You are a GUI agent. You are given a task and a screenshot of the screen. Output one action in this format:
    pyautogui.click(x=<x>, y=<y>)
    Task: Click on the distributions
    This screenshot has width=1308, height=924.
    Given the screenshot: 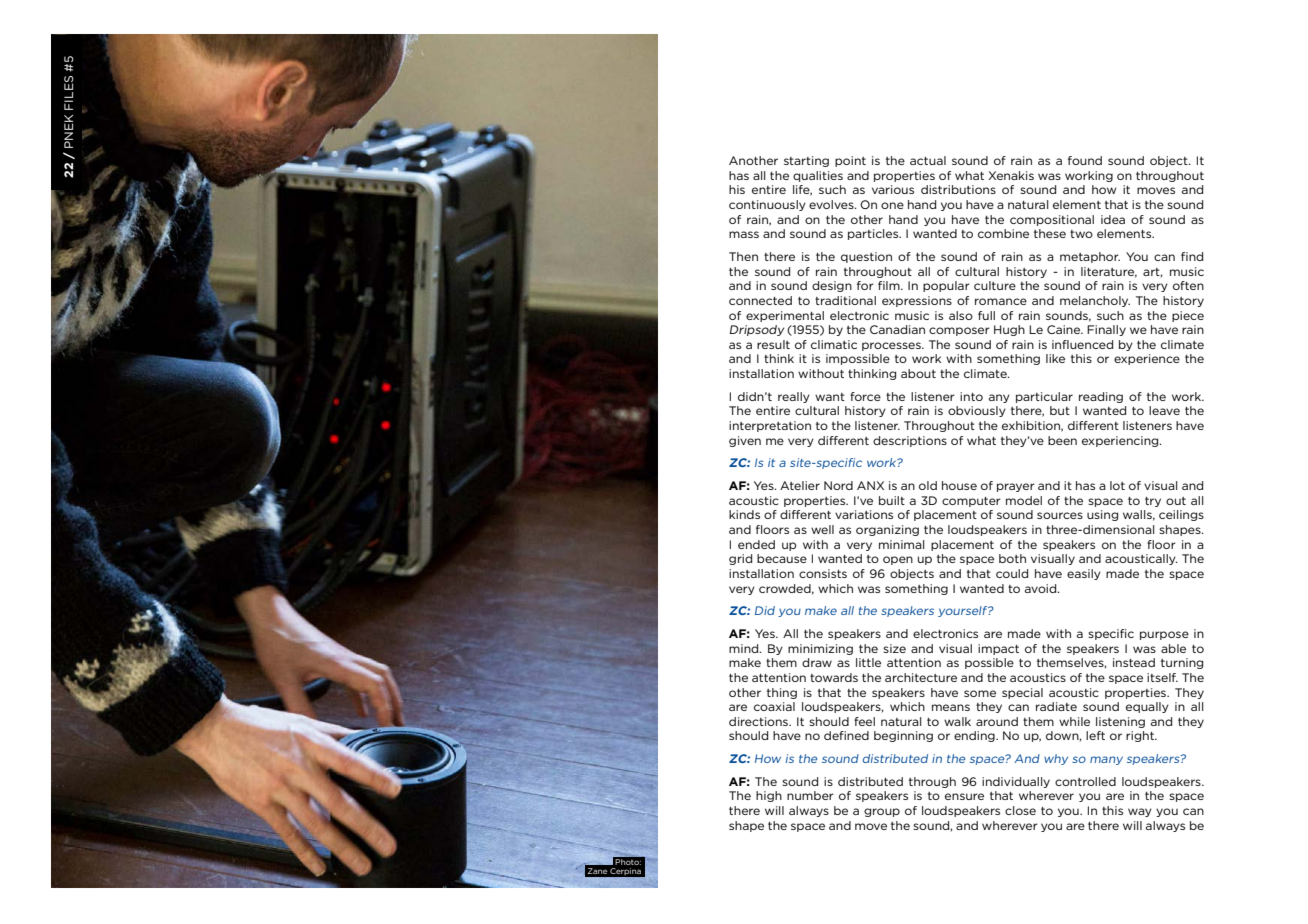 What is the action you would take?
    pyautogui.click(x=958, y=189)
